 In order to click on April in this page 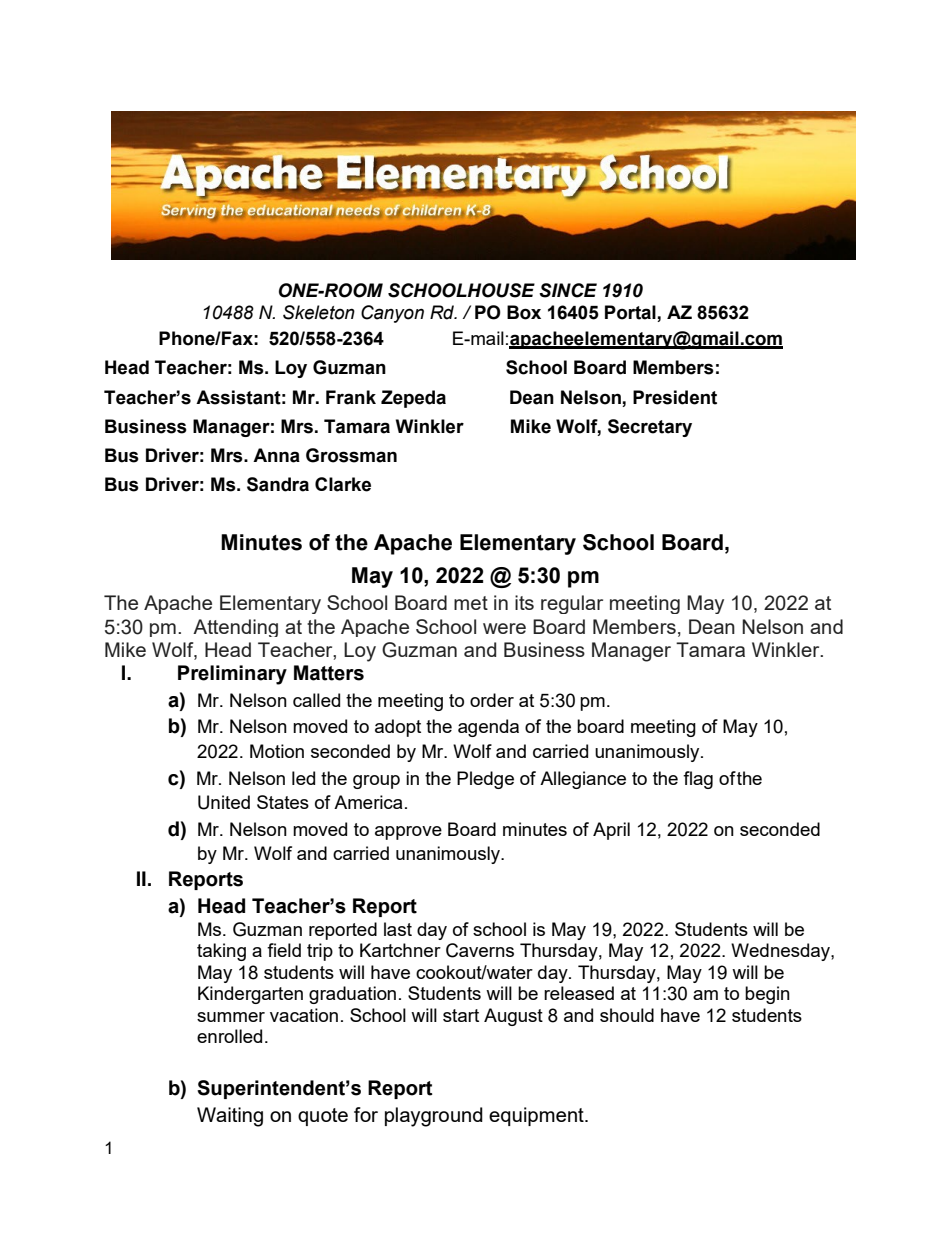, I will do `click(611, 831)`.
